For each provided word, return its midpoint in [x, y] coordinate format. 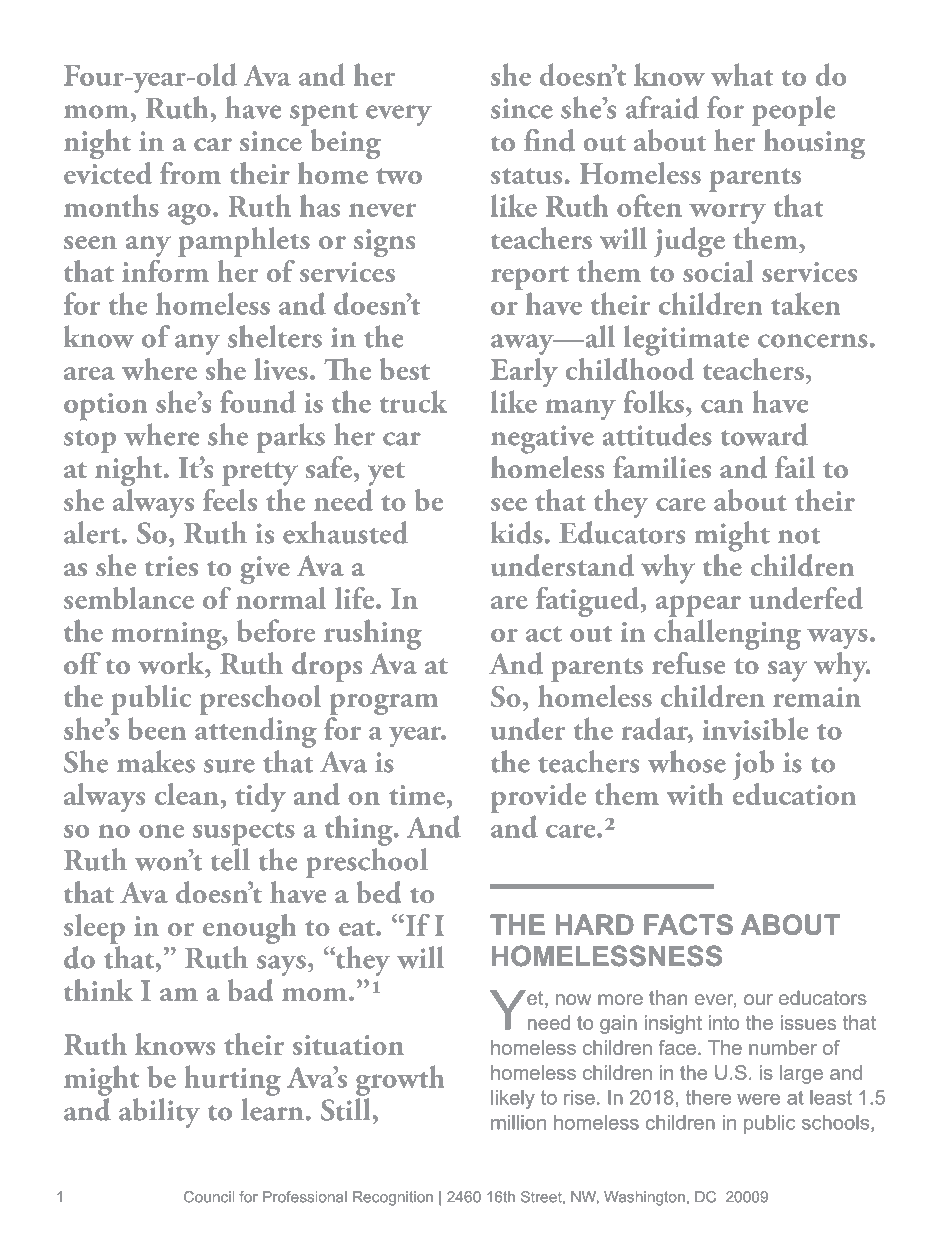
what [742, 74]
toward [764, 434]
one [161, 831]
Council [209, 1197]
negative [542, 439]
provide [538, 798]
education [794, 794]
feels [230, 499]
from [190, 172]
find [549, 140]
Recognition [393, 1198]
